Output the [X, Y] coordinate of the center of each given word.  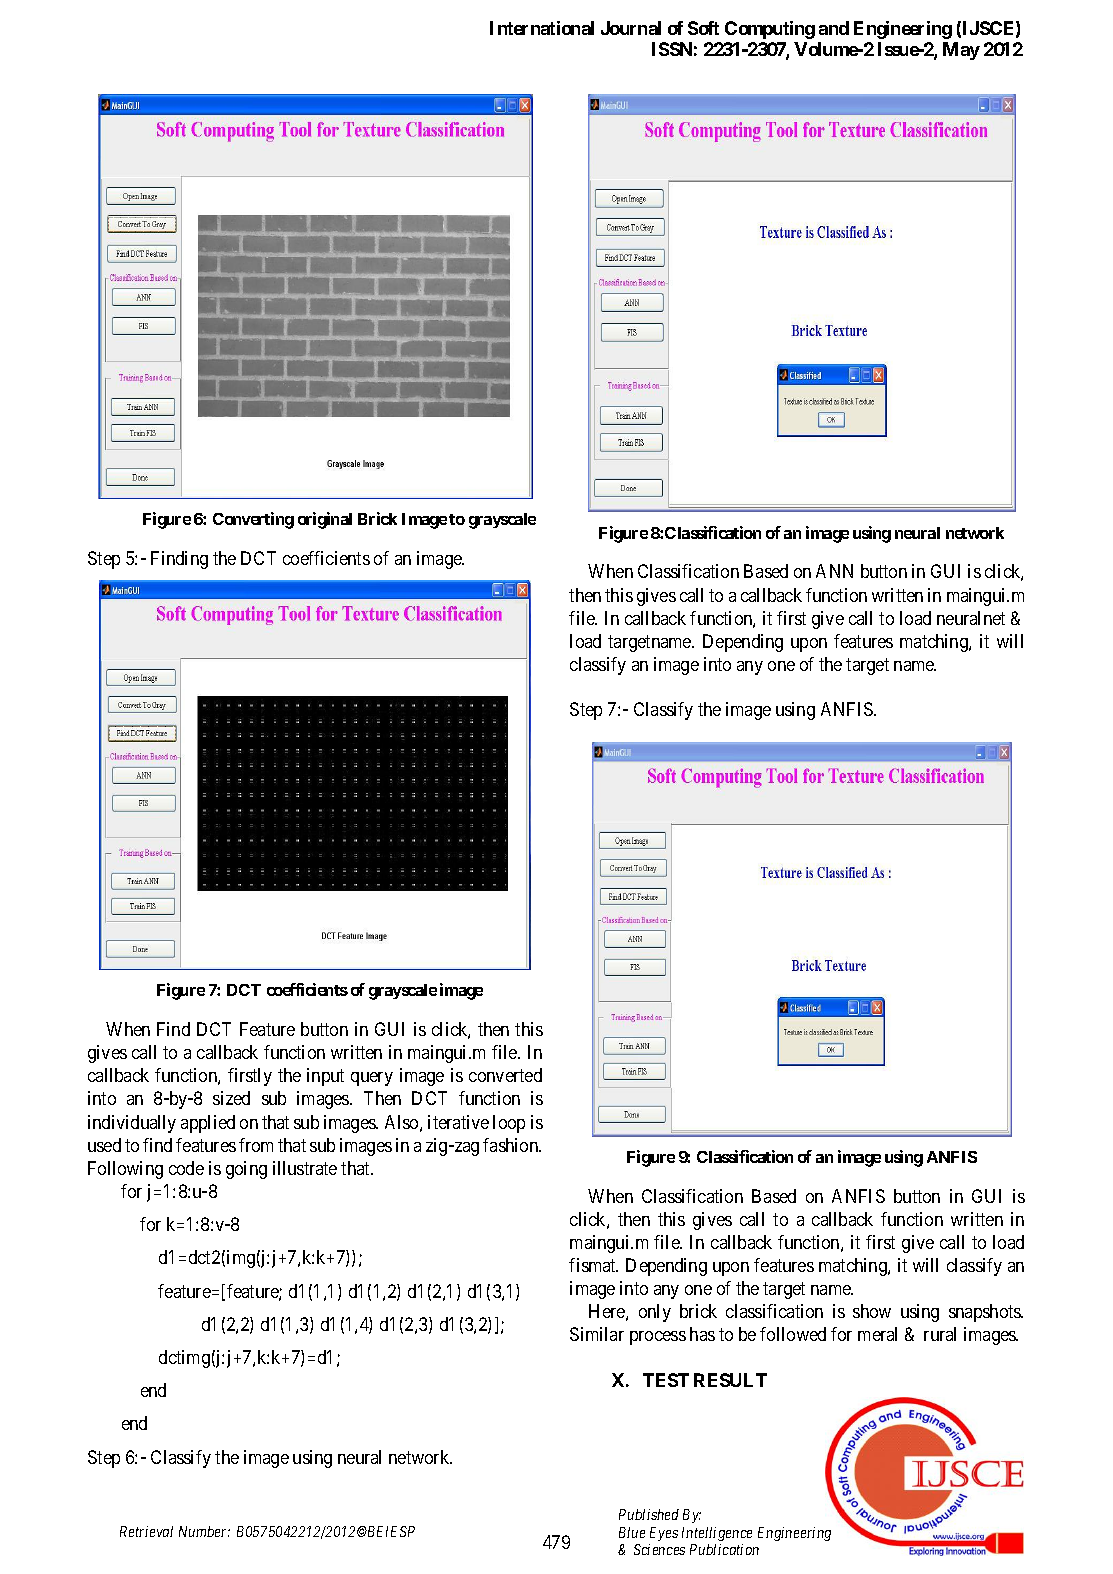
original [325, 520]
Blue [632, 1532]
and [834, 28]
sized [231, 1098]
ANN [834, 571]
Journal [631, 28]
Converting [253, 520]
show [872, 1311]
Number [204, 1531]
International [542, 28]
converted [505, 1075]
